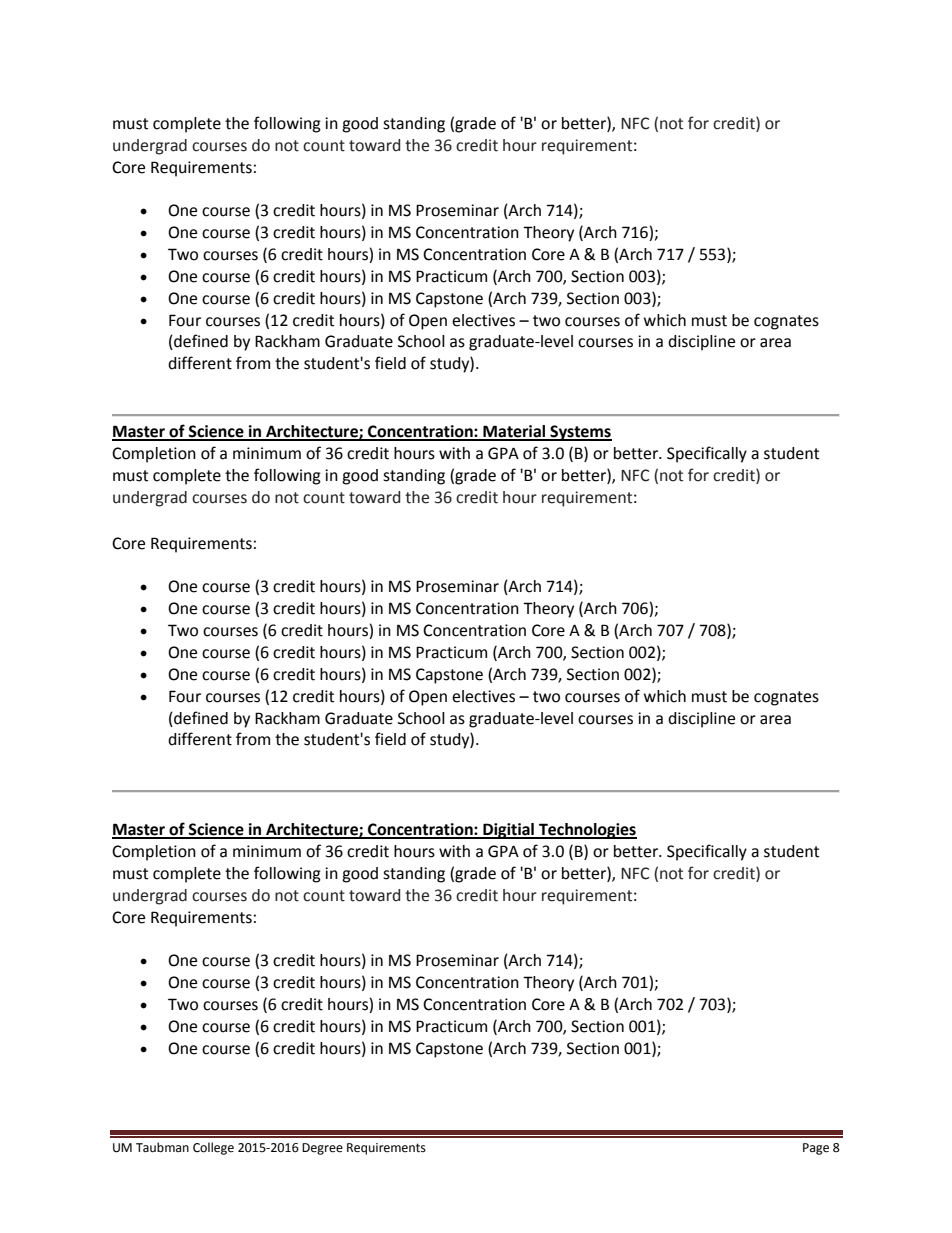 The height and width of the screenshot is (1233, 952). I want to click on Systems, so click(580, 433).
